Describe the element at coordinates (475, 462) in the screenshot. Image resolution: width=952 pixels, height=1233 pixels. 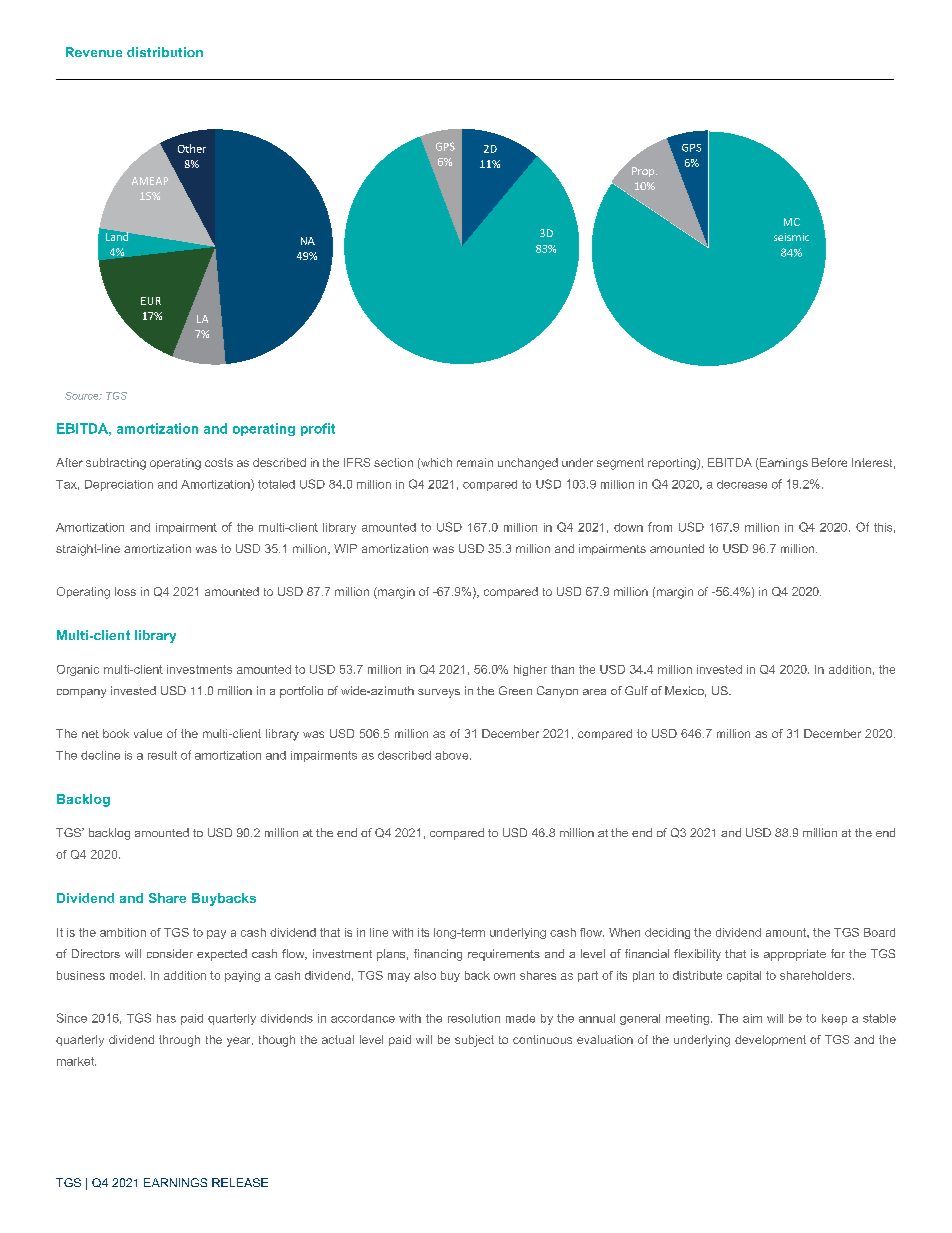
I see `remain` at that location.
